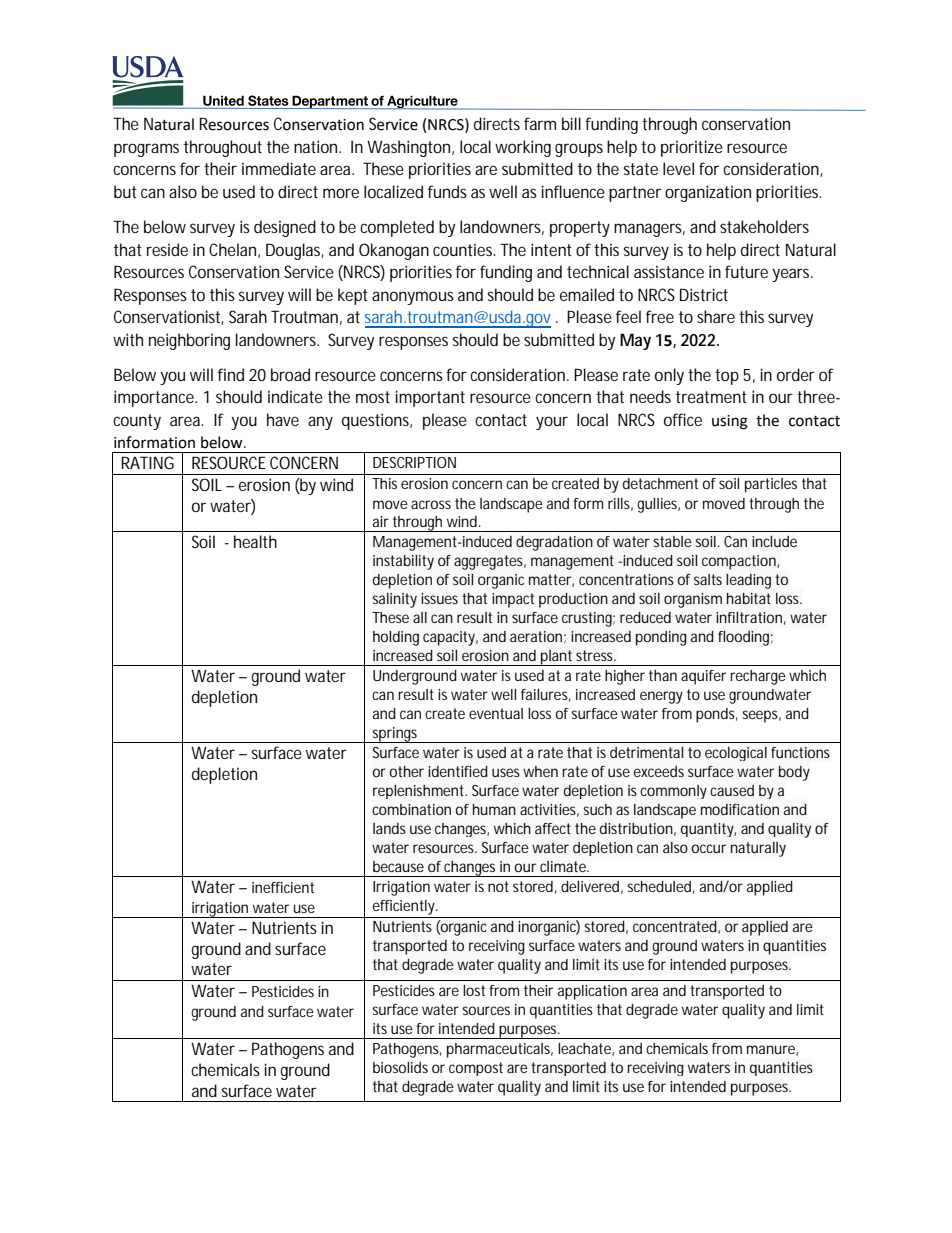 This page has height=1233, width=952. Describe the element at coordinates (430, 398) in the page. I see `important` at that location.
